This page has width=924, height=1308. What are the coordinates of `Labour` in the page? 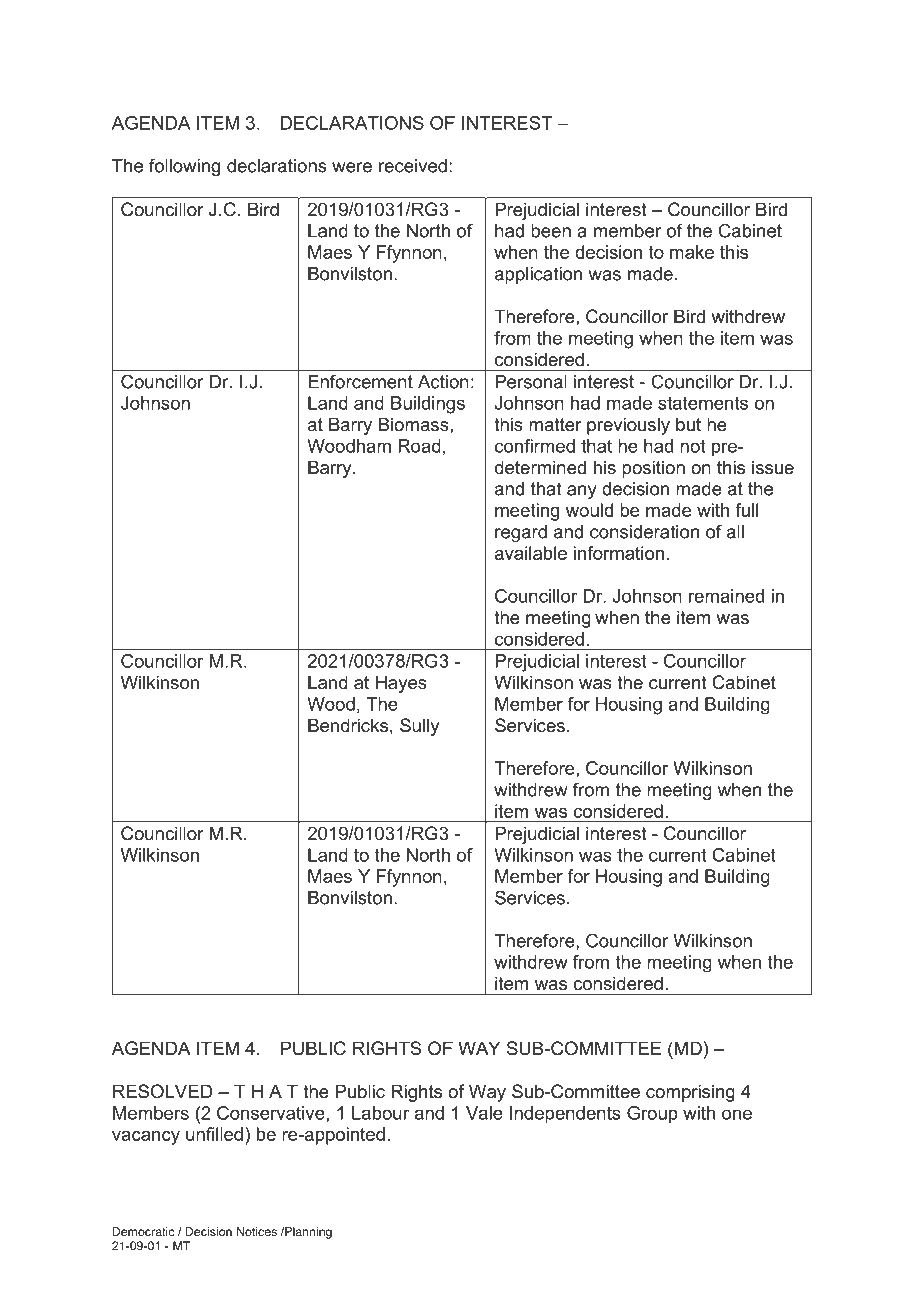 It's located at (380, 1113).
